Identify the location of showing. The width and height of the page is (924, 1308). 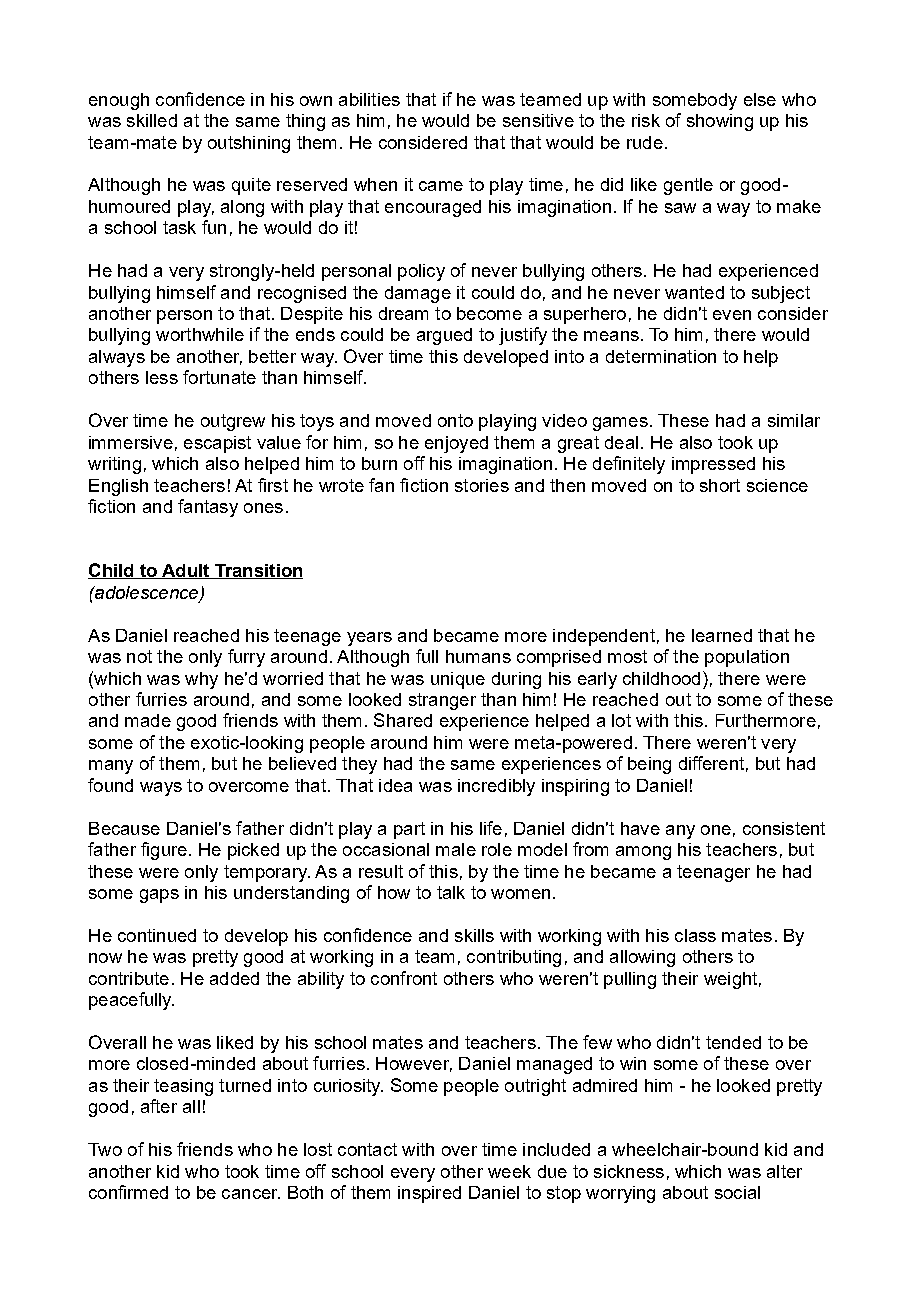
(720, 122).
